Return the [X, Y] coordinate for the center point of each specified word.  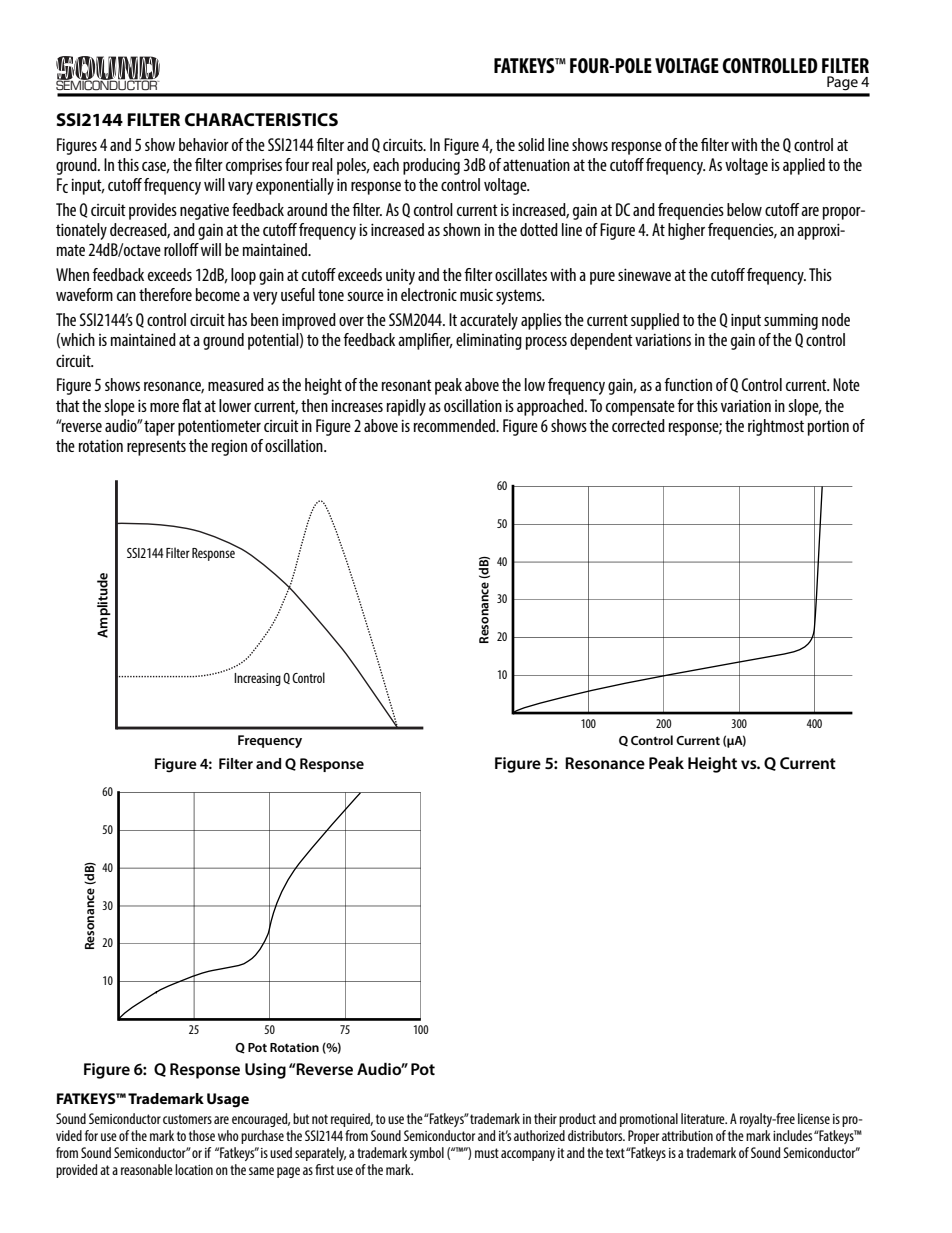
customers [187, 1119]
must [487, 1153]
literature [704, 1118]
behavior [204, 144]
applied [804, 166]
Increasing [257, 679]
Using [265, 1071]
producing [431, 166]
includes [792, 1135]
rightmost [776, 427]
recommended [456, 425]
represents [156, 448]
